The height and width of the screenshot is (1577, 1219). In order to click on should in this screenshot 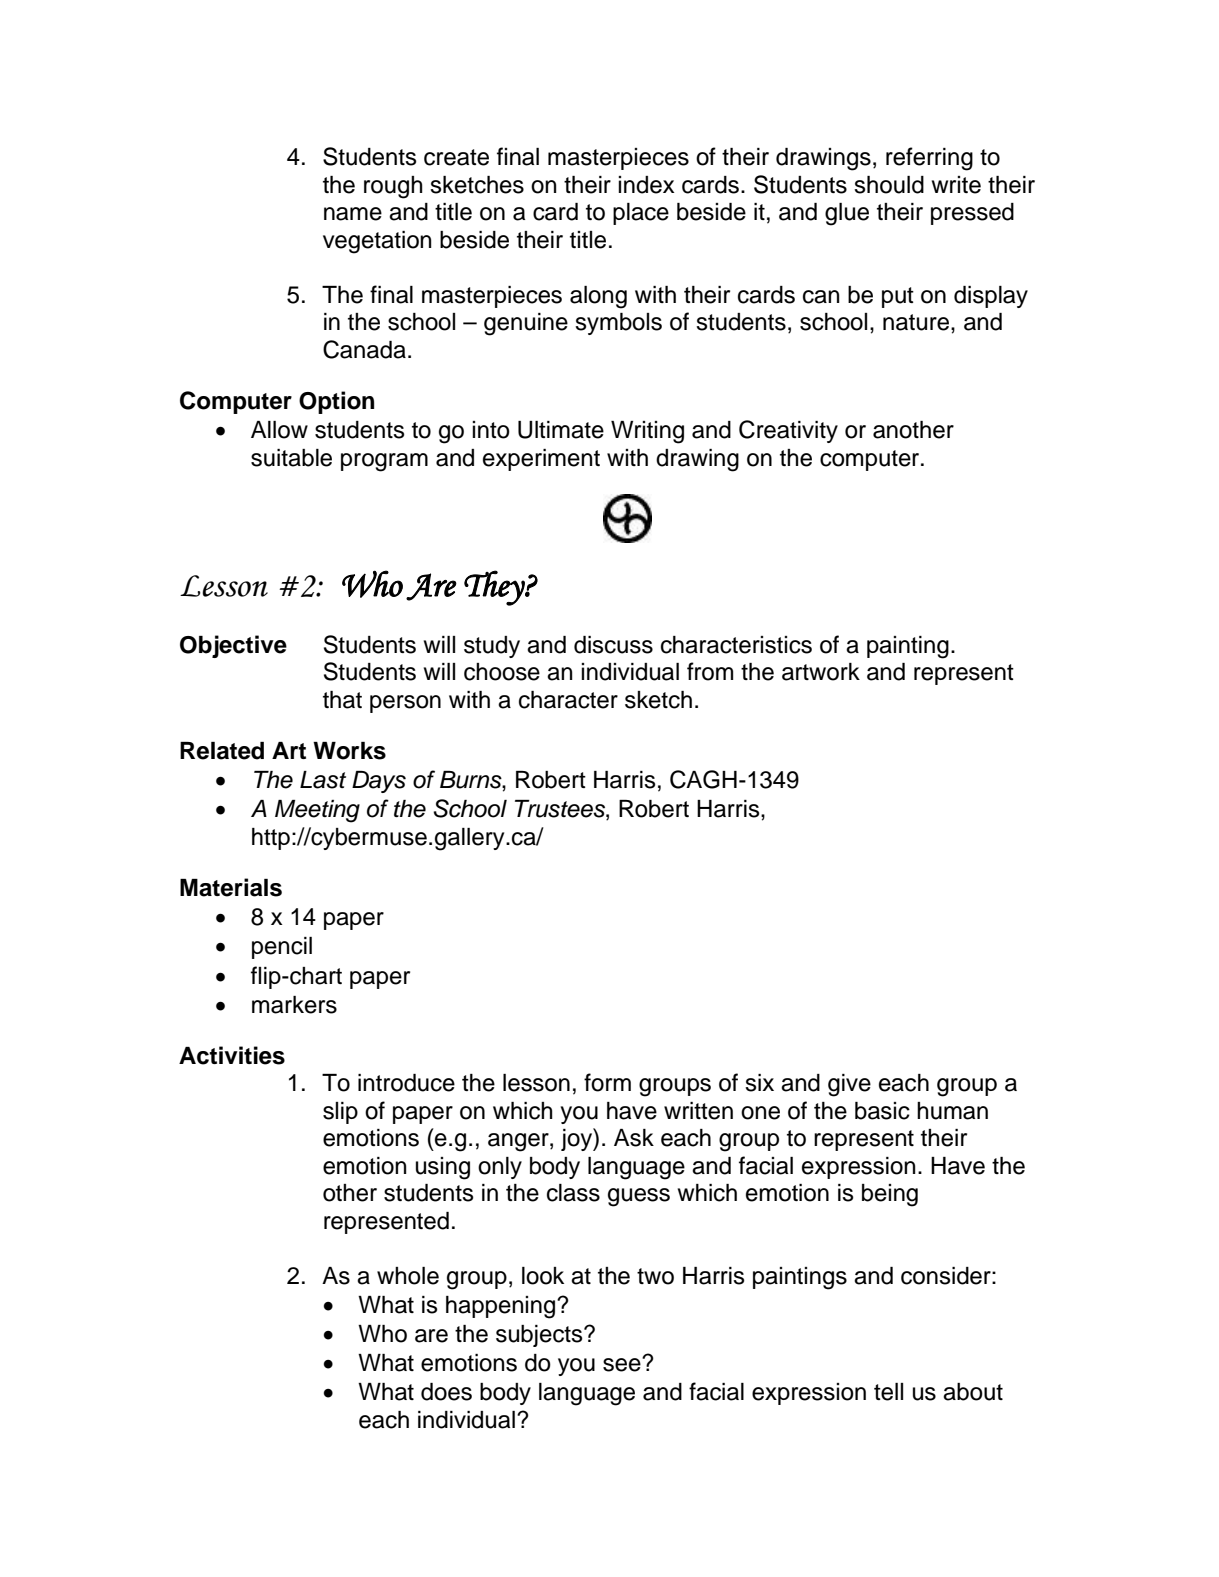, I will do `click(889, 185)`.
